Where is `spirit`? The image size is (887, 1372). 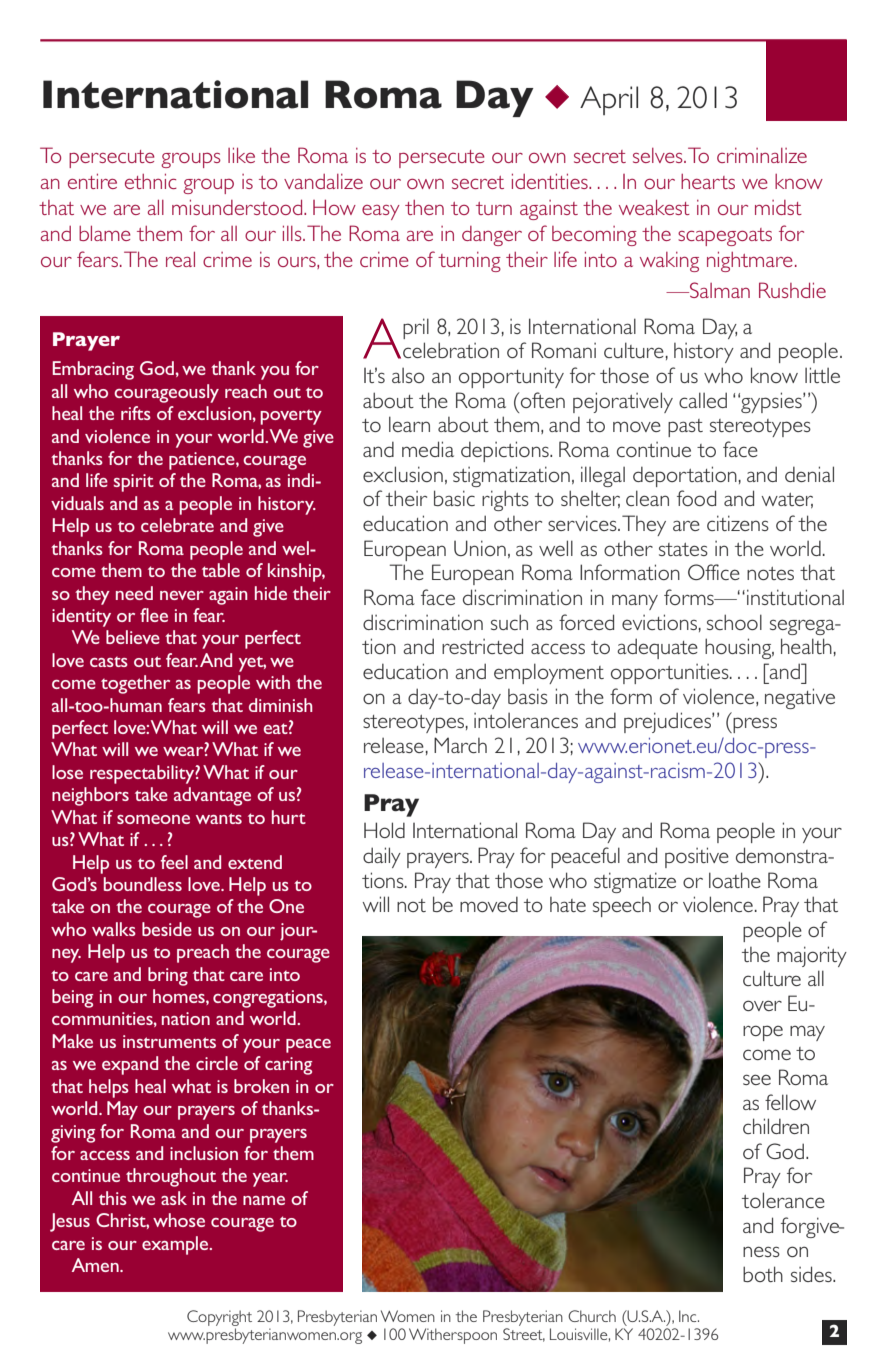 spirit is located at coordinates (134, 483).
